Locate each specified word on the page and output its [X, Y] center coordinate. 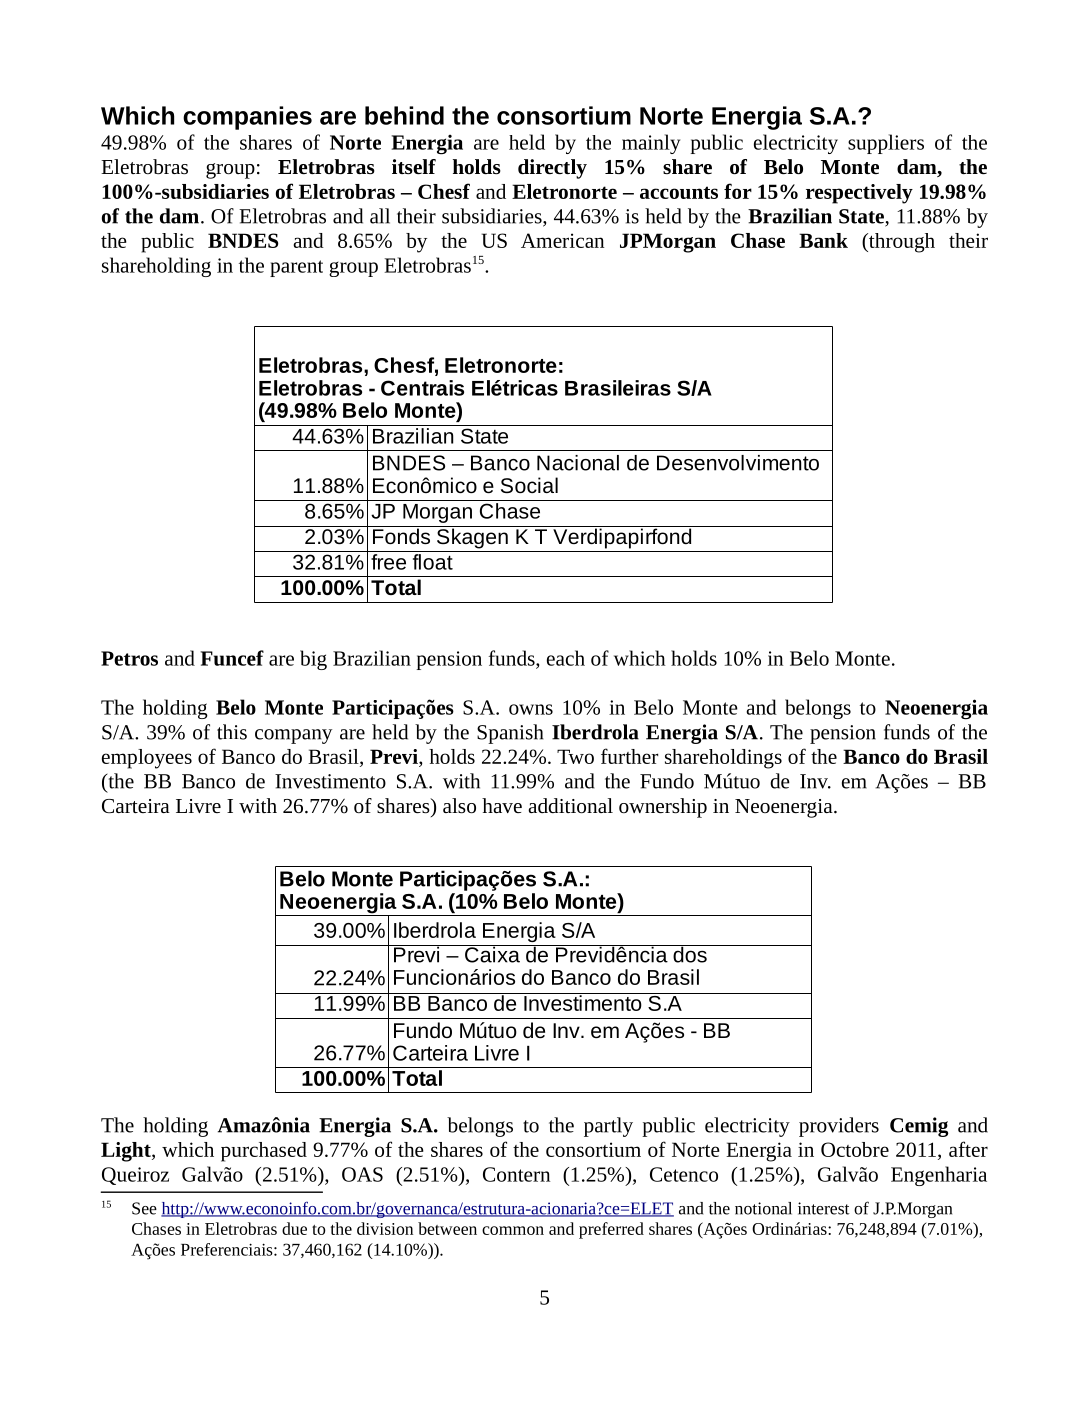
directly [552, 169]
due [294, 1228]
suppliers [886, 144]
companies [247, 118]
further [629, 756]
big [313, 660]
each [566, 658]
